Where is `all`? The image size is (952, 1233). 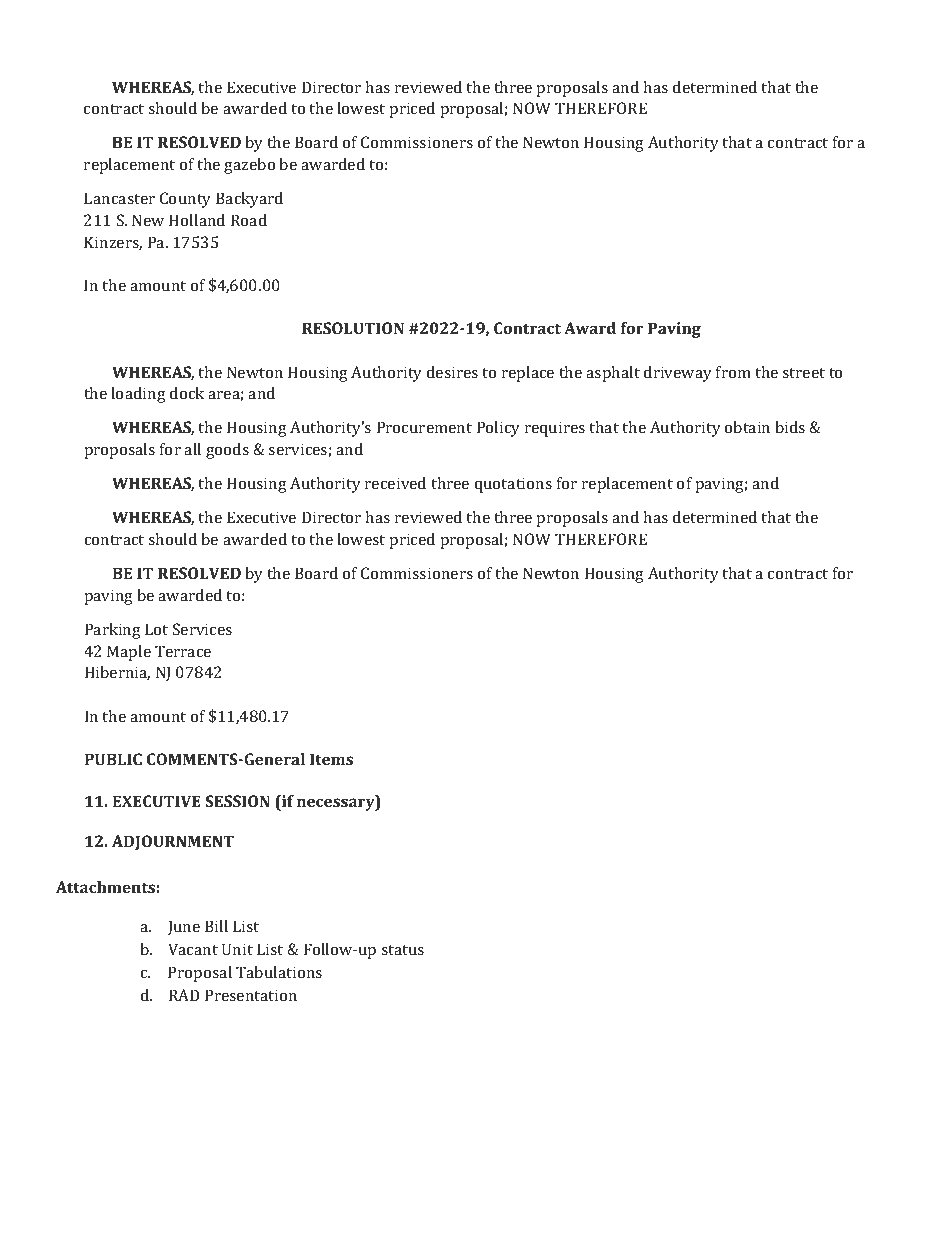
all is located at coordinates (192, 449).
